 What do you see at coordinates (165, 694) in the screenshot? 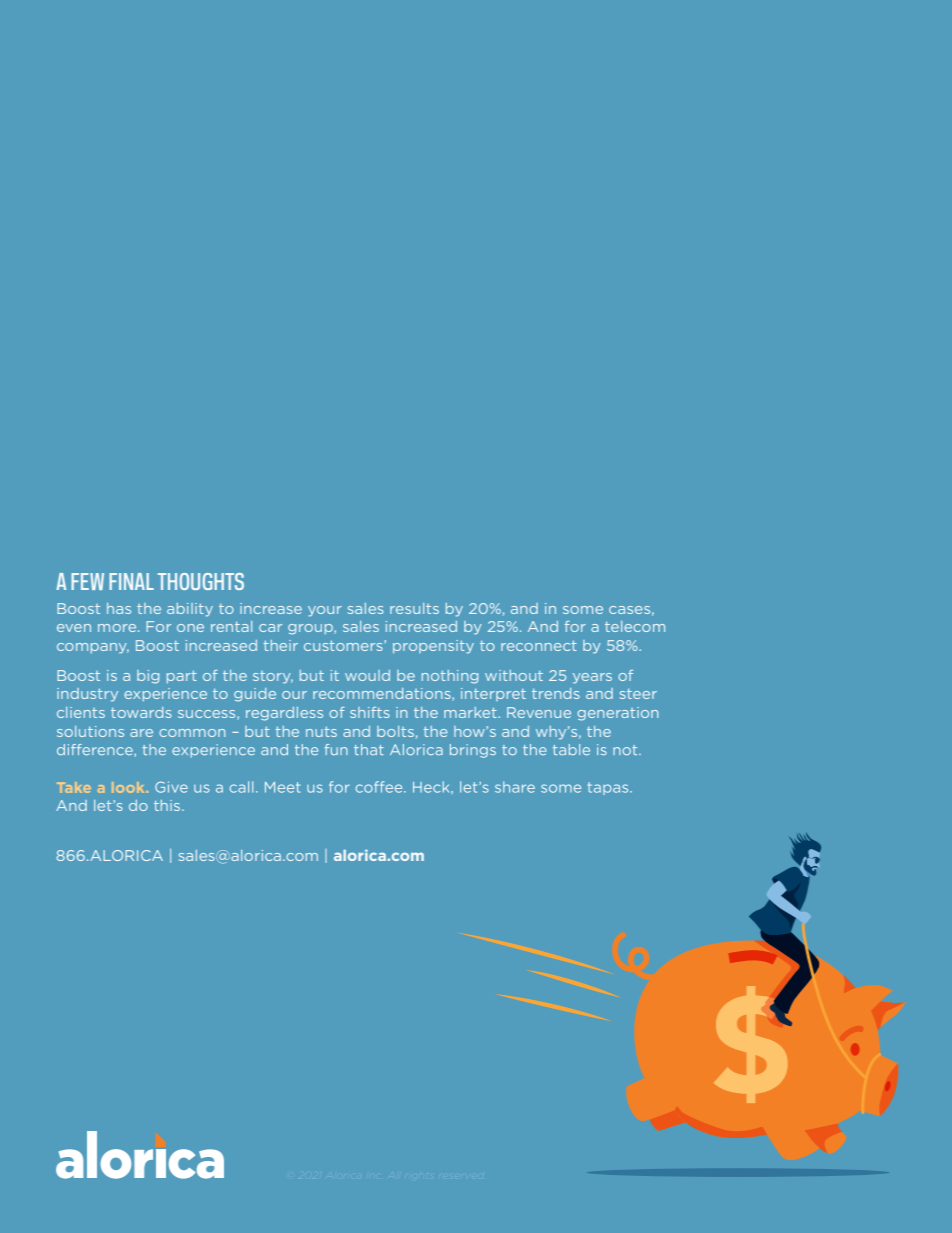
I see `experience` at bounding box center [165, 694].
